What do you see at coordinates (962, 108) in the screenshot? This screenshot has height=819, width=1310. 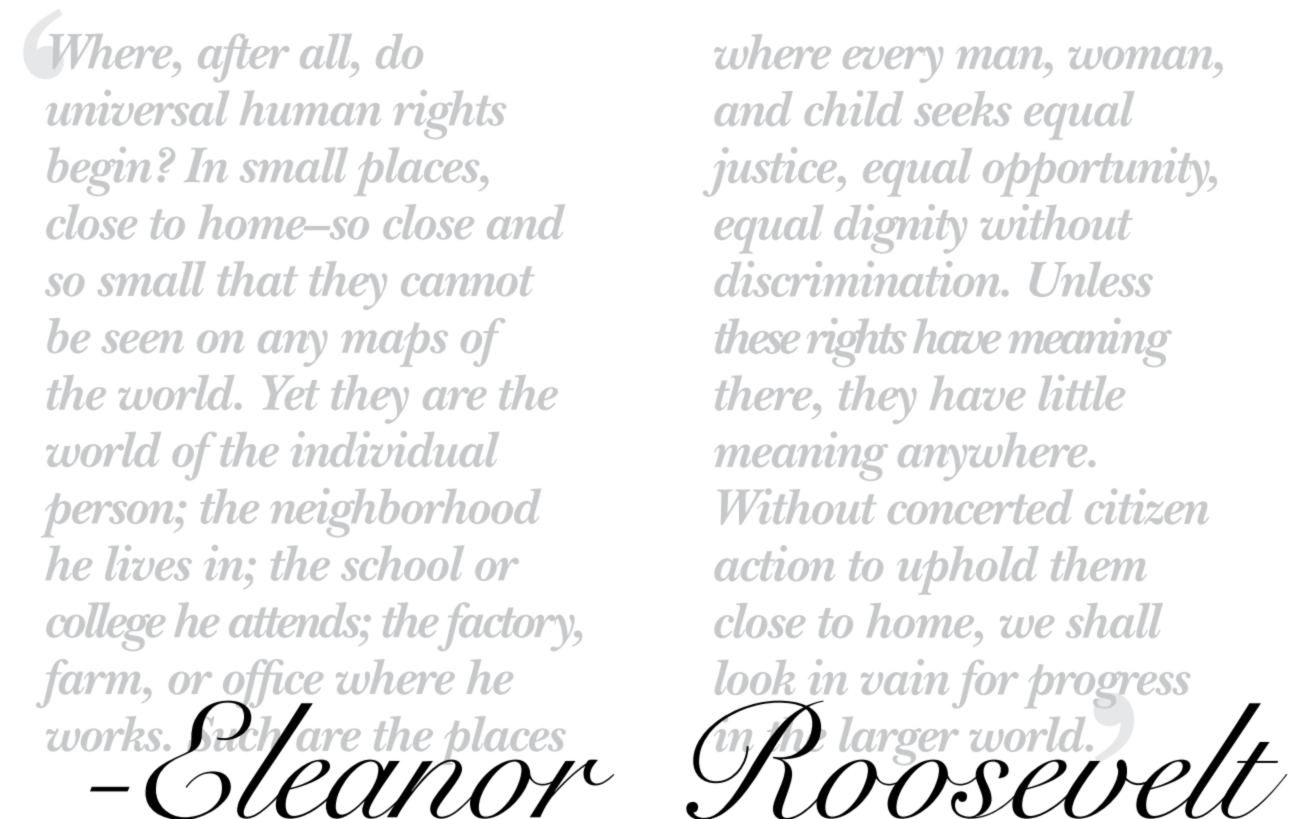 I see `seeks` at bounding box center [962, 108].
